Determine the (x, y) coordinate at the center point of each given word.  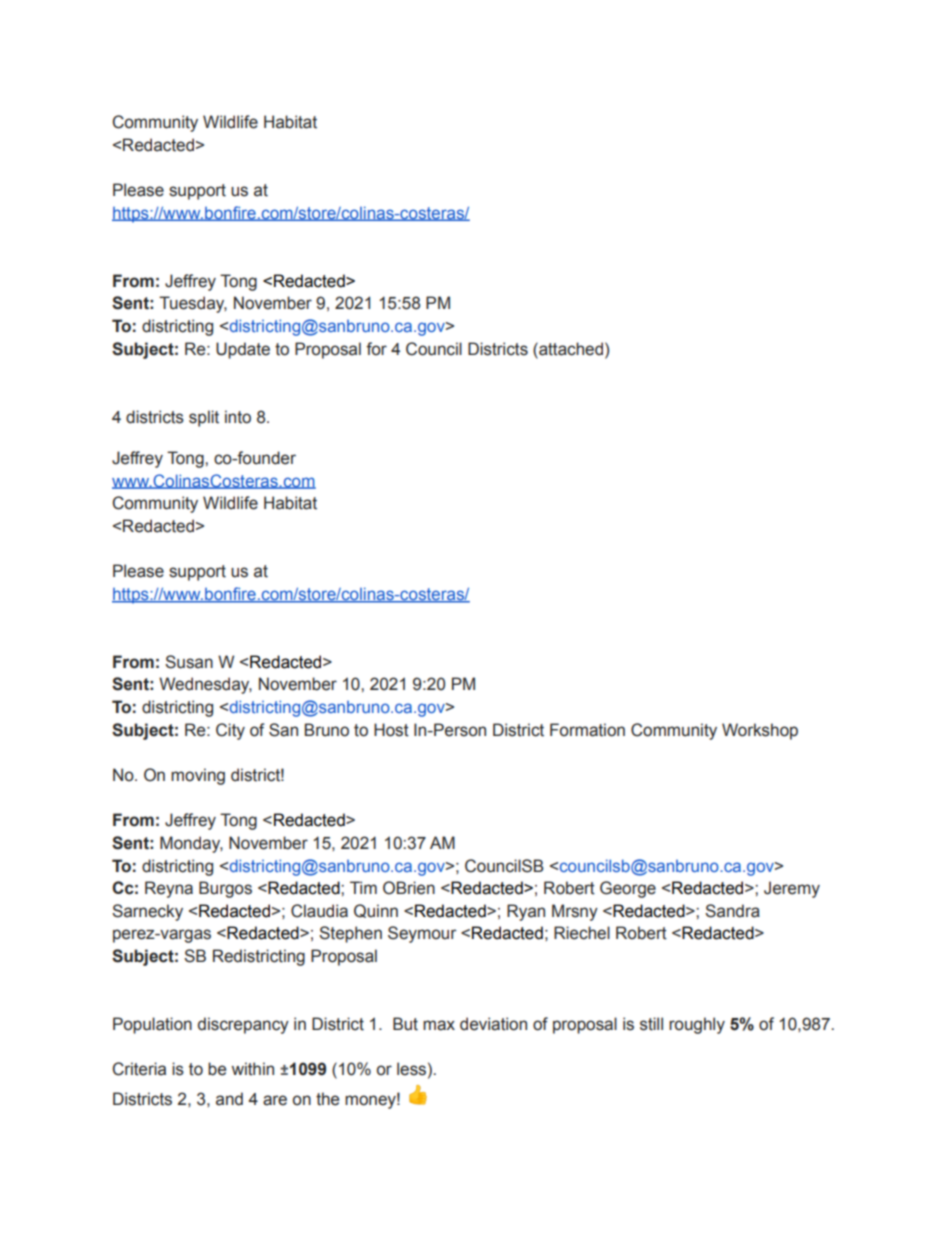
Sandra (732, 911)
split (204, 418)
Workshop (760, 731)
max (439, 1025)
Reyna (169, 889)
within (253, 1069)
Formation (587, 730)
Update (243, 350)
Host (391, 730)
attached (571, 349)
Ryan (526, 912)
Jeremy (792, 889)
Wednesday (205, 685)
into (238, 417)
